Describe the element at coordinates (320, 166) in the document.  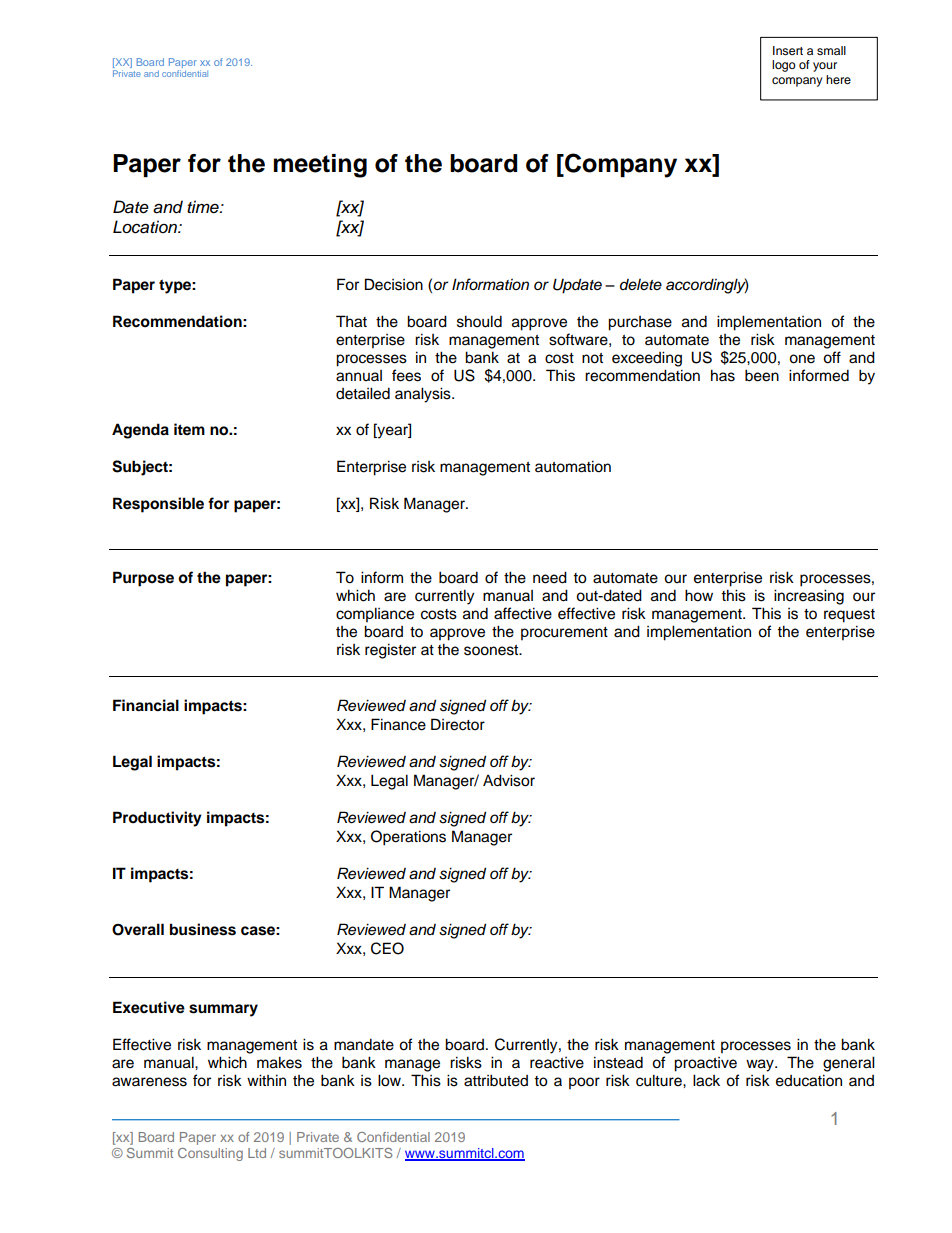
I see `meeting` at that location.
